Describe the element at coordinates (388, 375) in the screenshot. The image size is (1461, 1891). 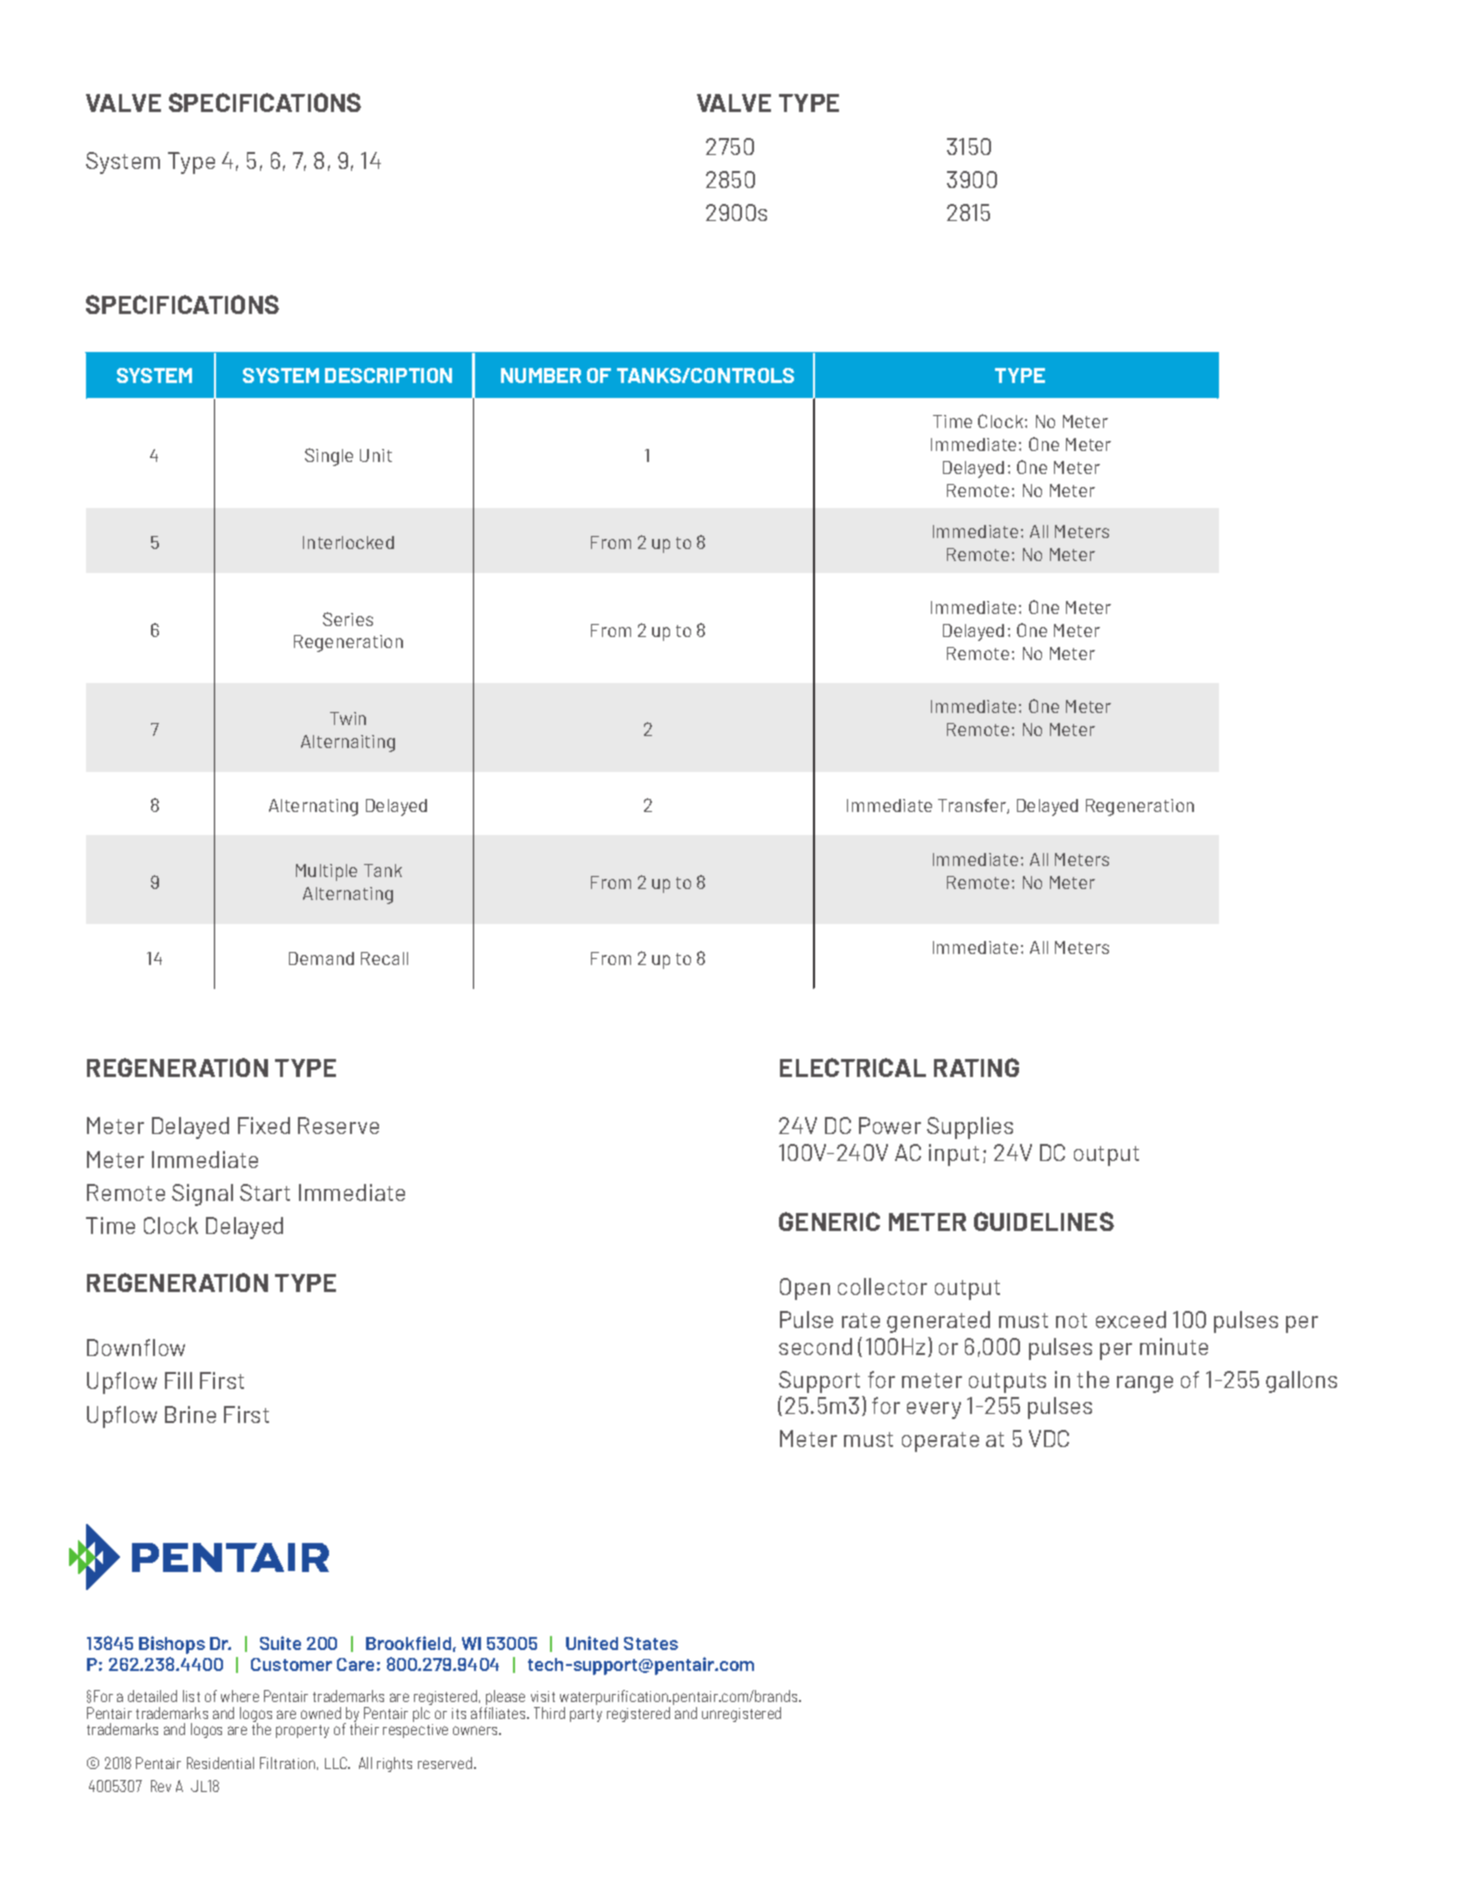
I see `DESCRIPTION` at that location.
